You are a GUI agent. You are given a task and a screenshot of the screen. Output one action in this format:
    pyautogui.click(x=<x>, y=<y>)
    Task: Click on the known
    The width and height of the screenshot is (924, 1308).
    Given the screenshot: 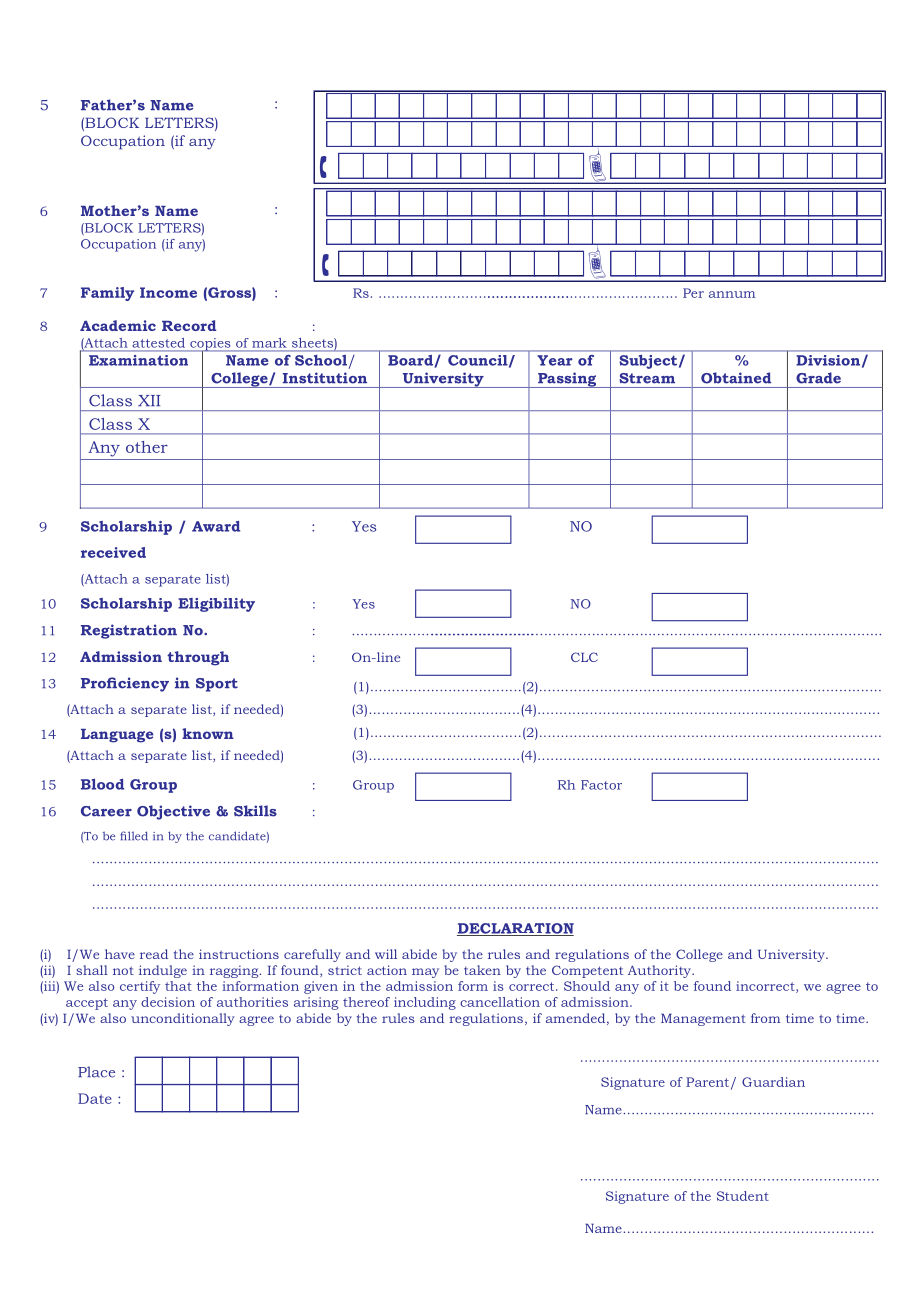 What is the action you would take?
    pyautogui.click(x=208, y=733)
